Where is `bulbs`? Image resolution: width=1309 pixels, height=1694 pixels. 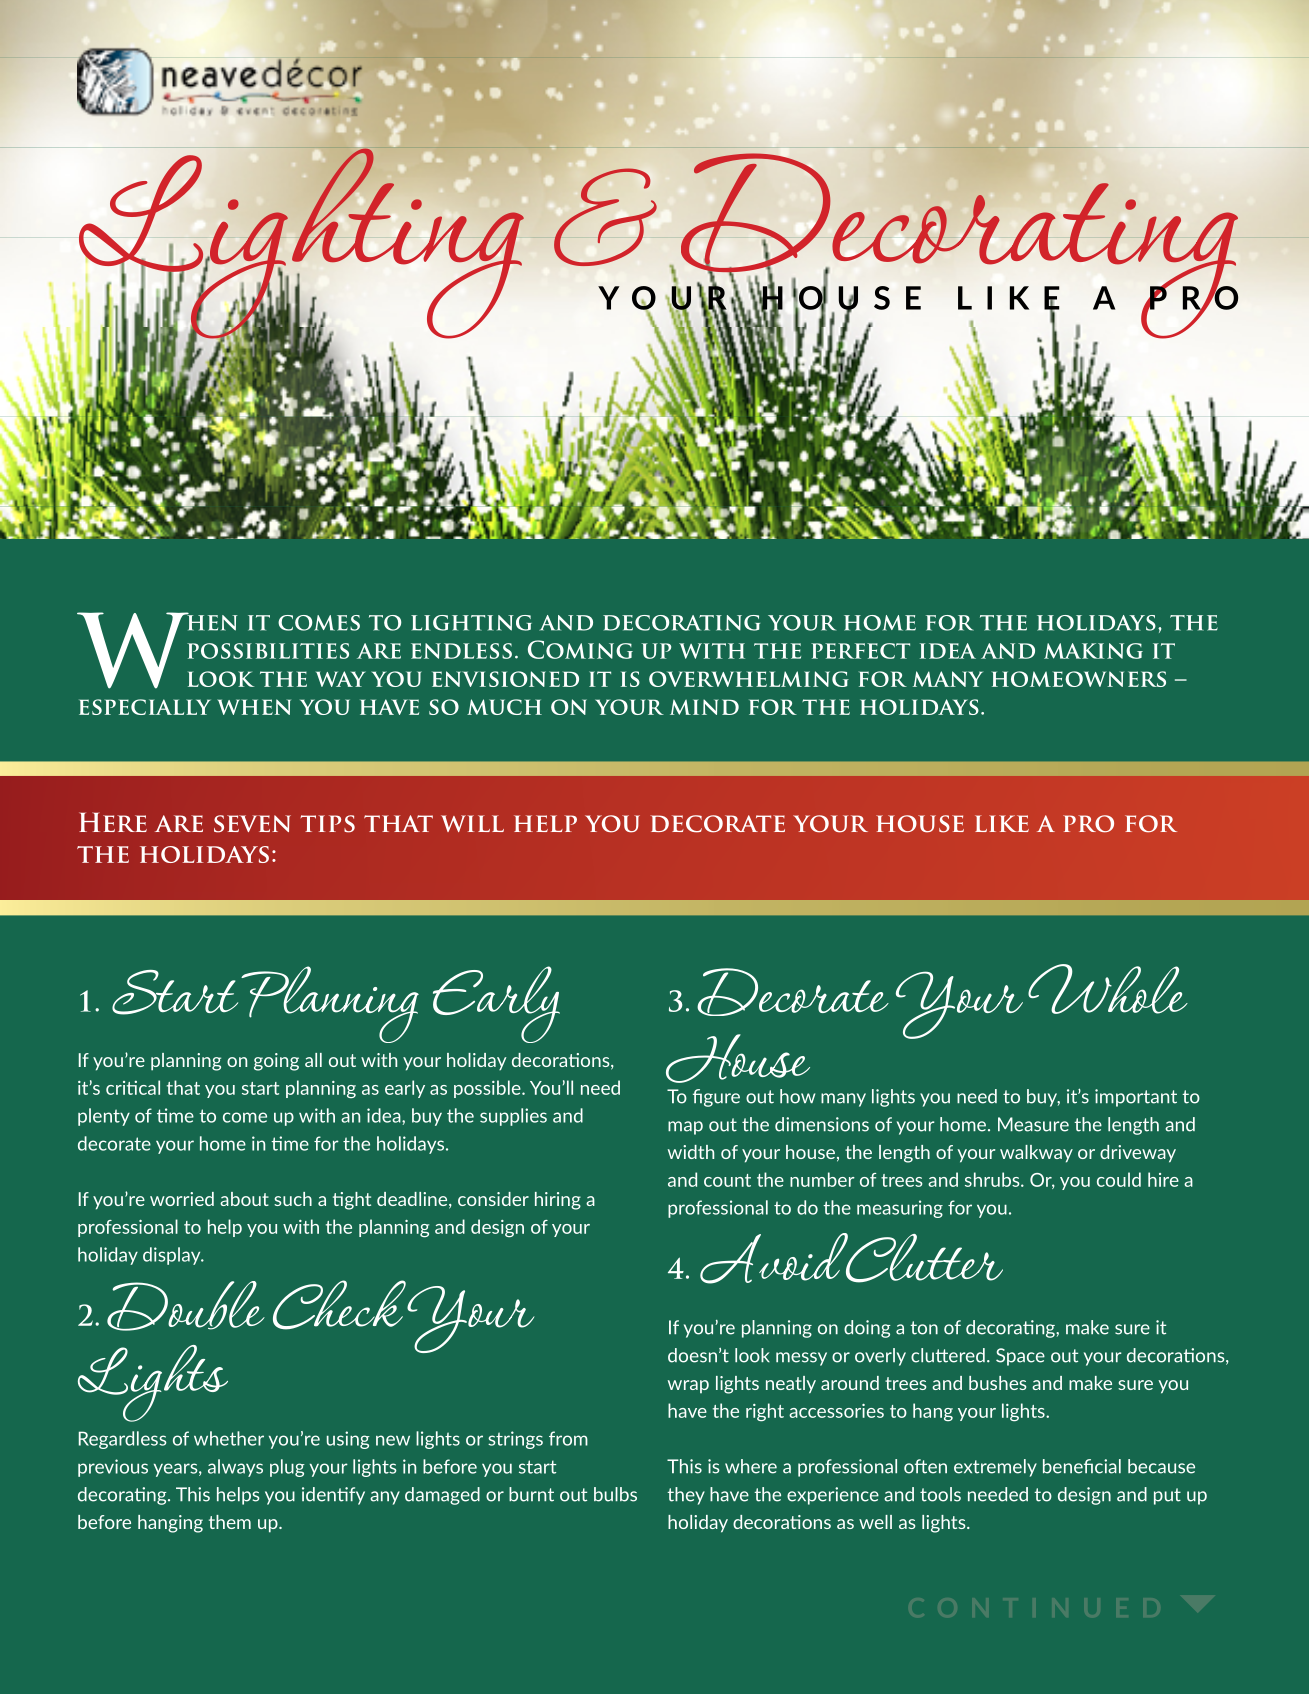
bulbs is located at coordinates (615, 1494).
